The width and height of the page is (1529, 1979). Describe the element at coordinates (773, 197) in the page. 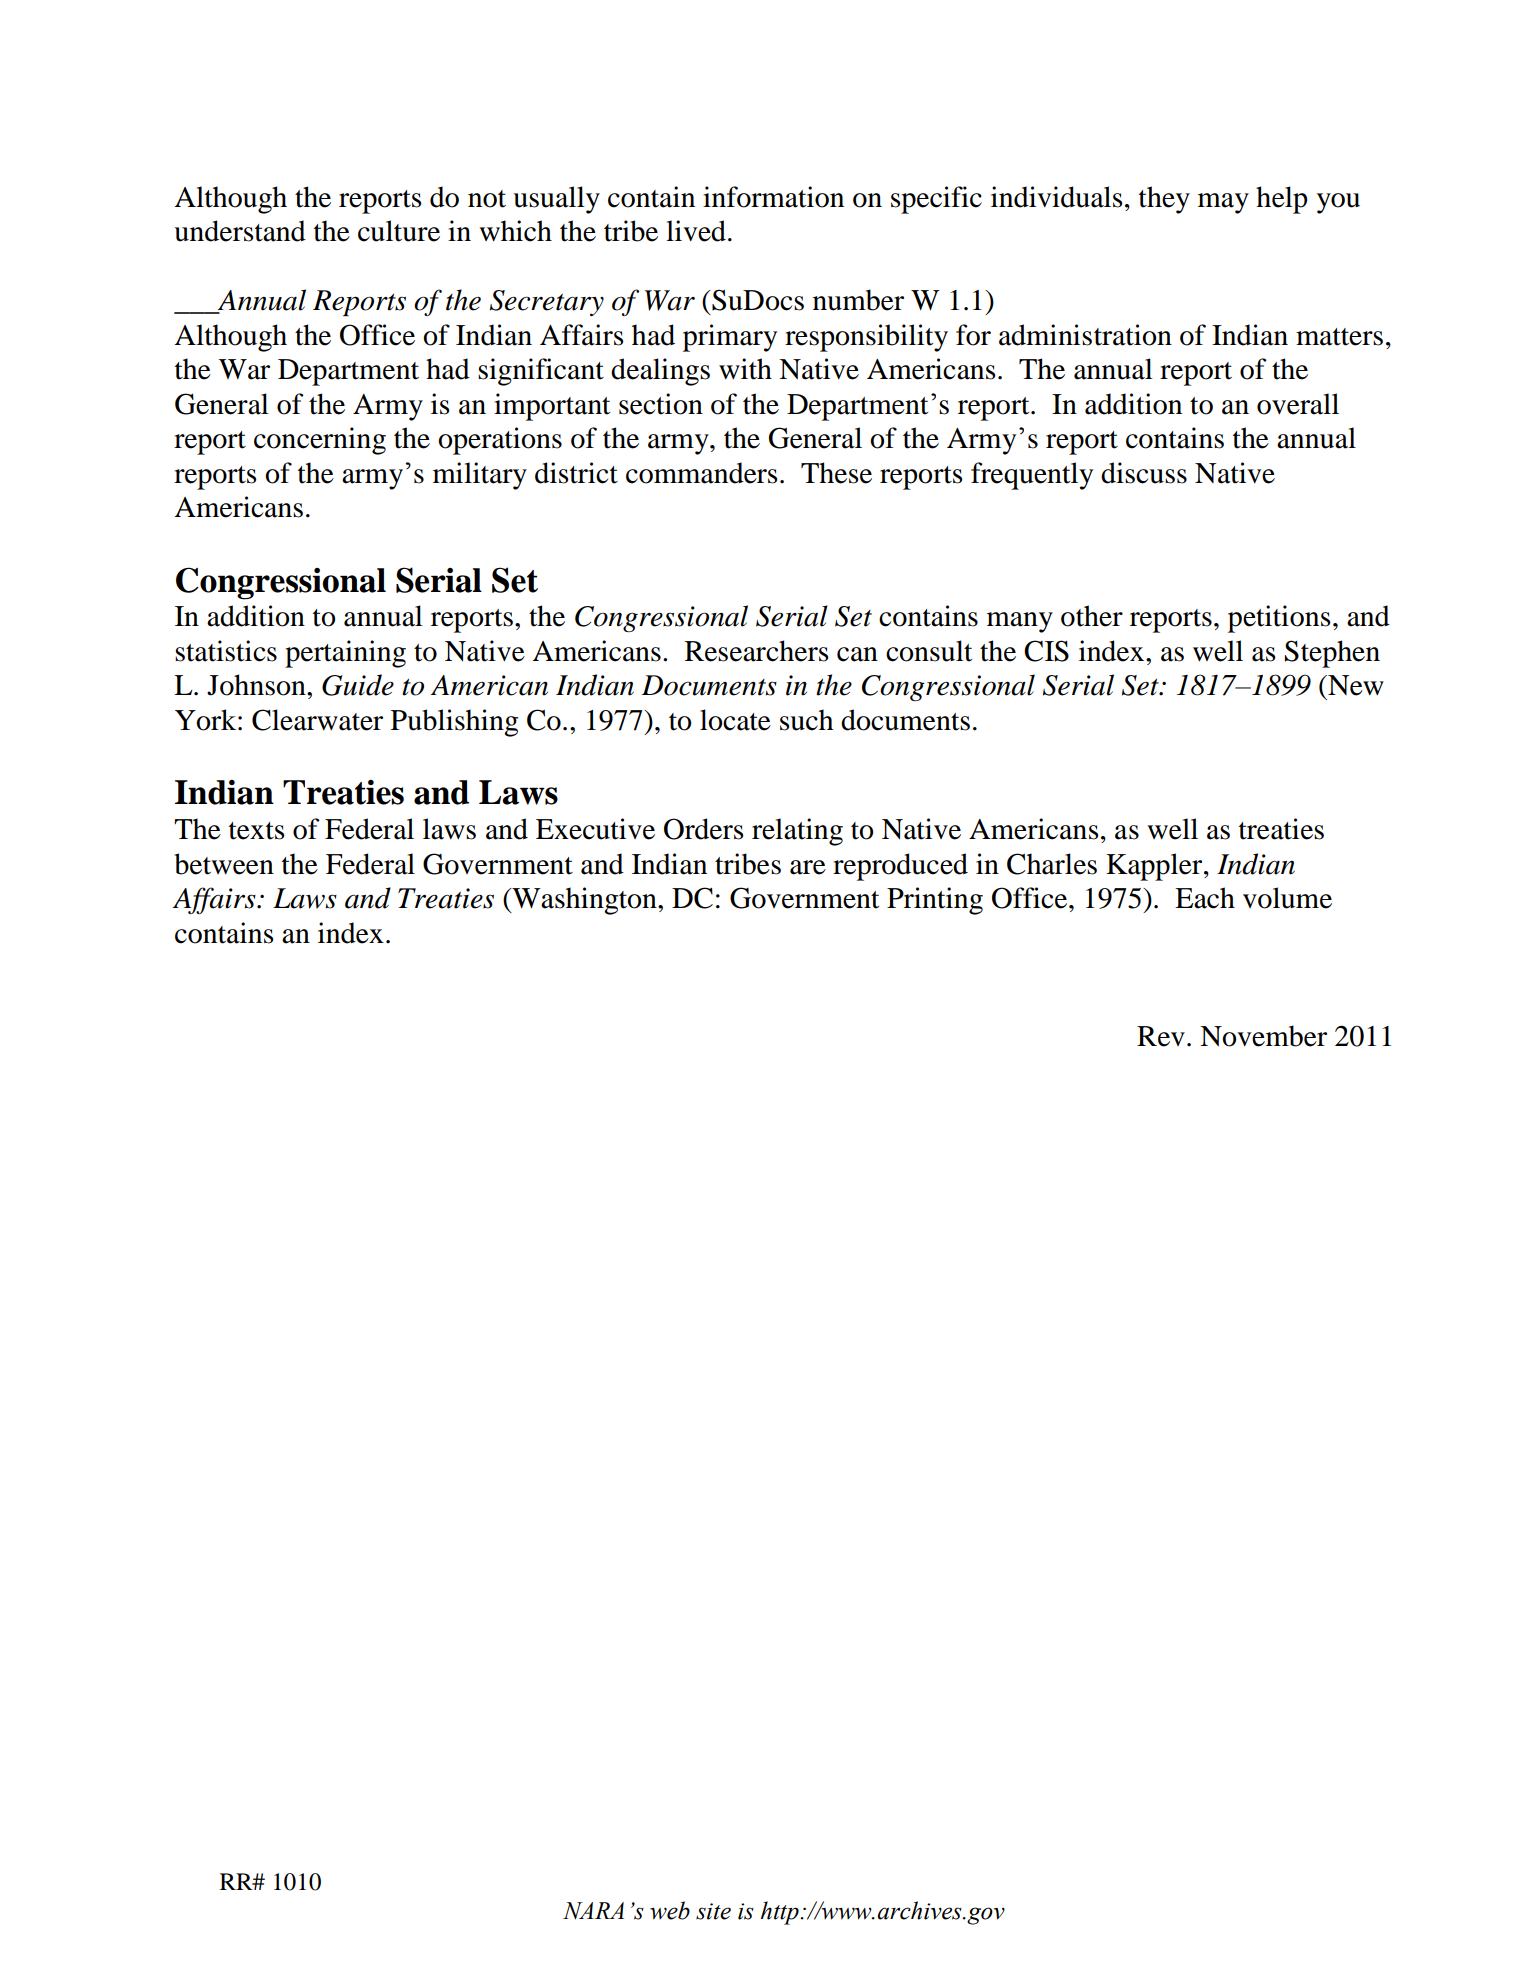

I see `information` at that location.
